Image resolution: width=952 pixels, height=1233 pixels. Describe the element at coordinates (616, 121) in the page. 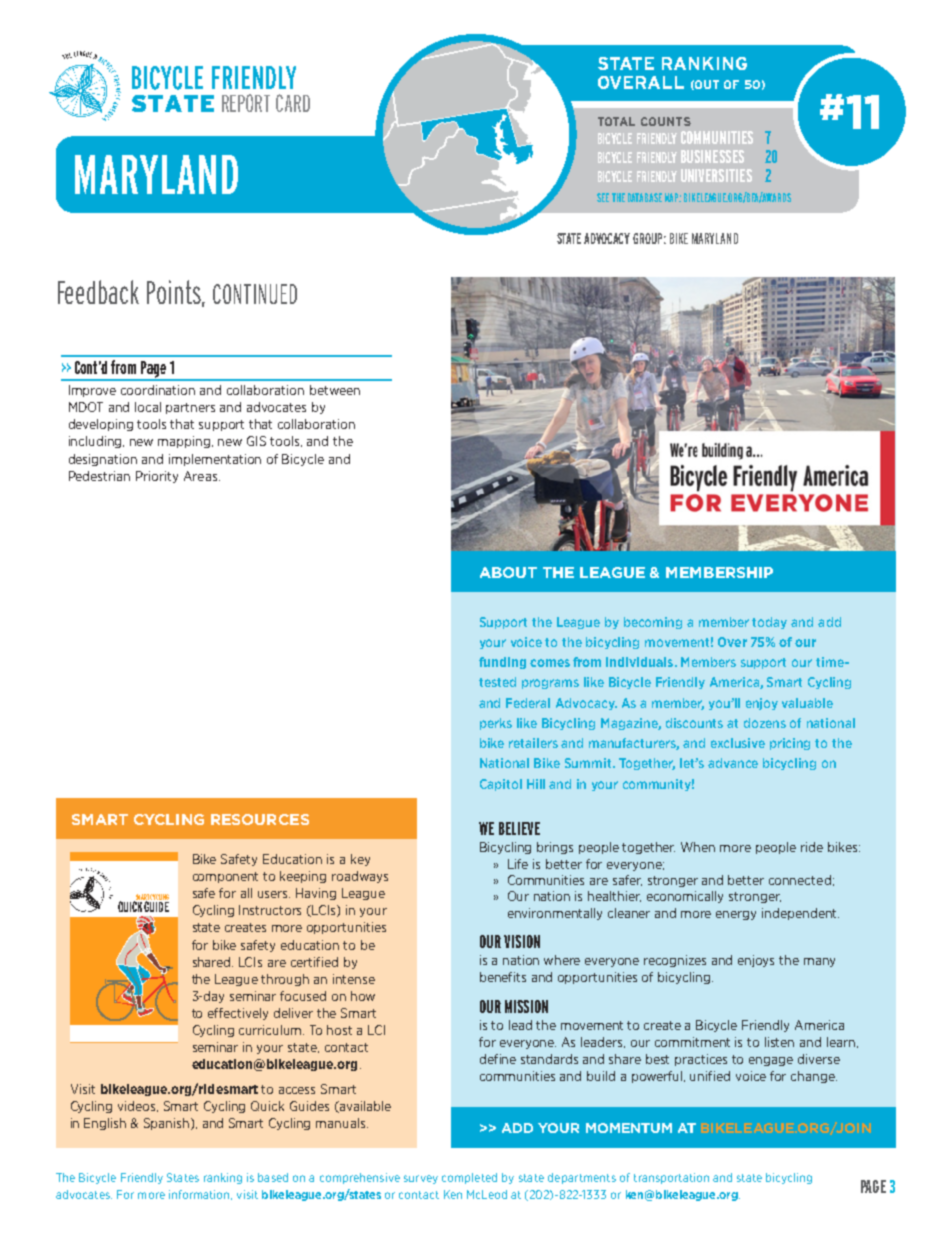

I see `TOTAL` at that location.
